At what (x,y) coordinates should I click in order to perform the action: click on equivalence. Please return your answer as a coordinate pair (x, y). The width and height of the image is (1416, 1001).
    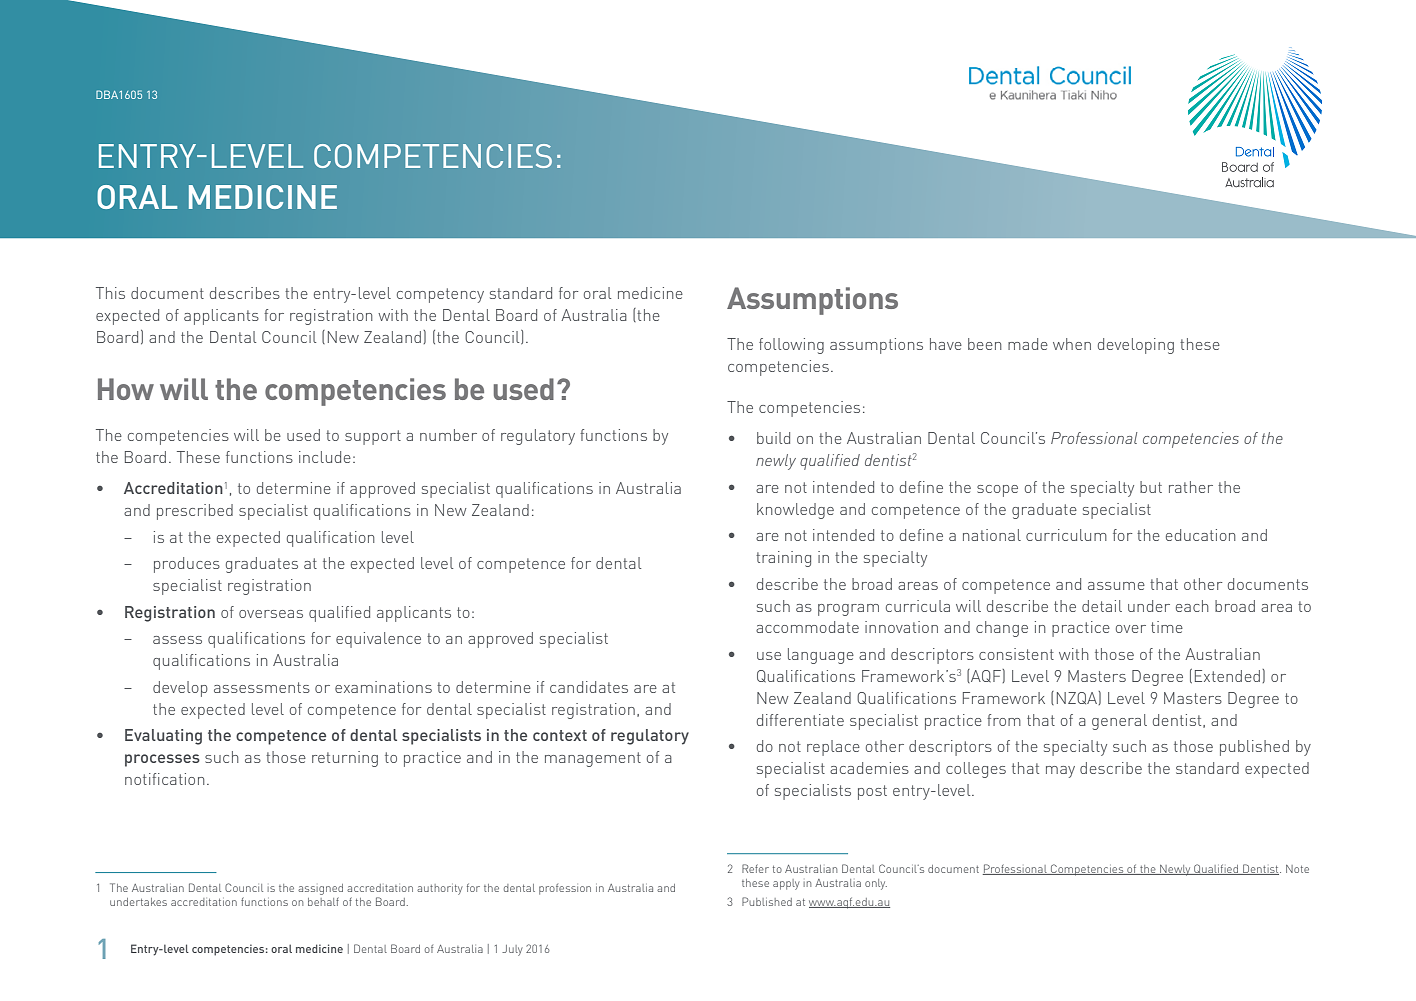
    Looking at the image, I should click on (378, 640).
